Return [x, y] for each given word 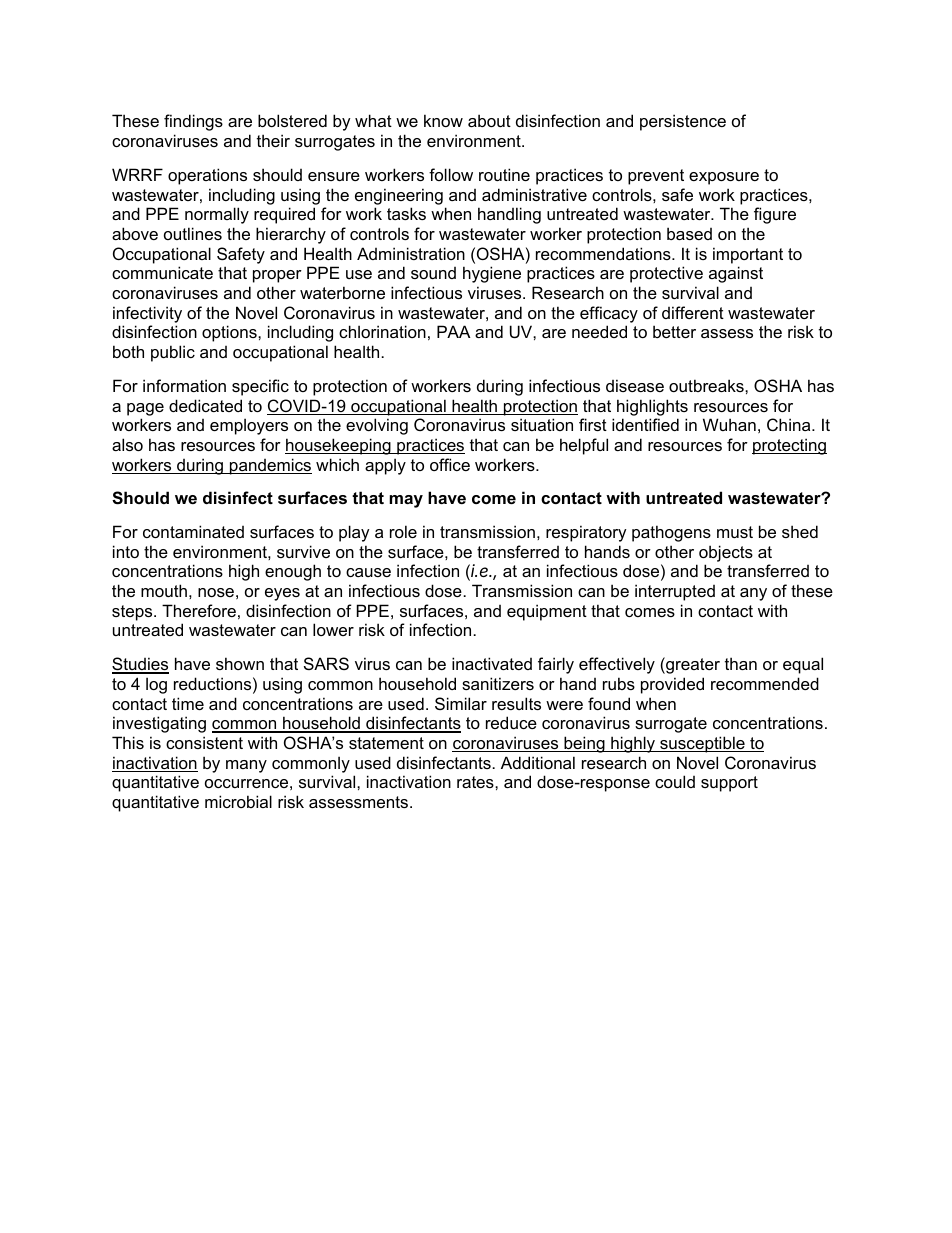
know [443, 120]
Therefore [199, 610]
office [450, 464]
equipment [547, 612]
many [246, 766]
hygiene [492, 274]
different [693, 312]
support [729, 784]
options [230, 333]
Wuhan [729, 424]
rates [476, 782]
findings [193, 122]
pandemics [270, 466]
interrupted [675, 592]
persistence [683, 122]
